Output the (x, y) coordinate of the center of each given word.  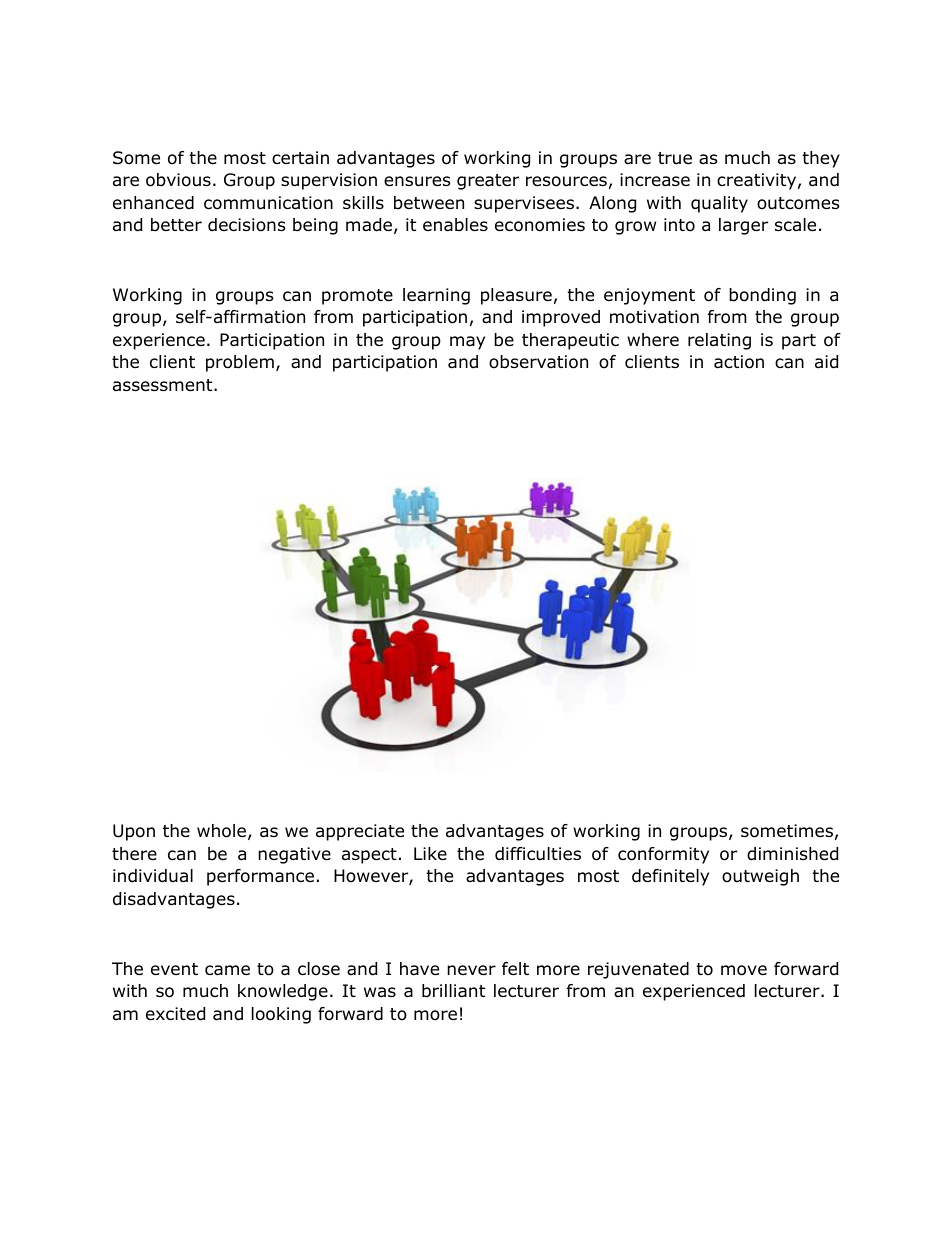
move (744, 970)
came (227, 970)
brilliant (453, 991)
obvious (178, 180)
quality (719, 204)
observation (538, 362)
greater (488, 182)
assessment (164, 385)
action (739, 362)
